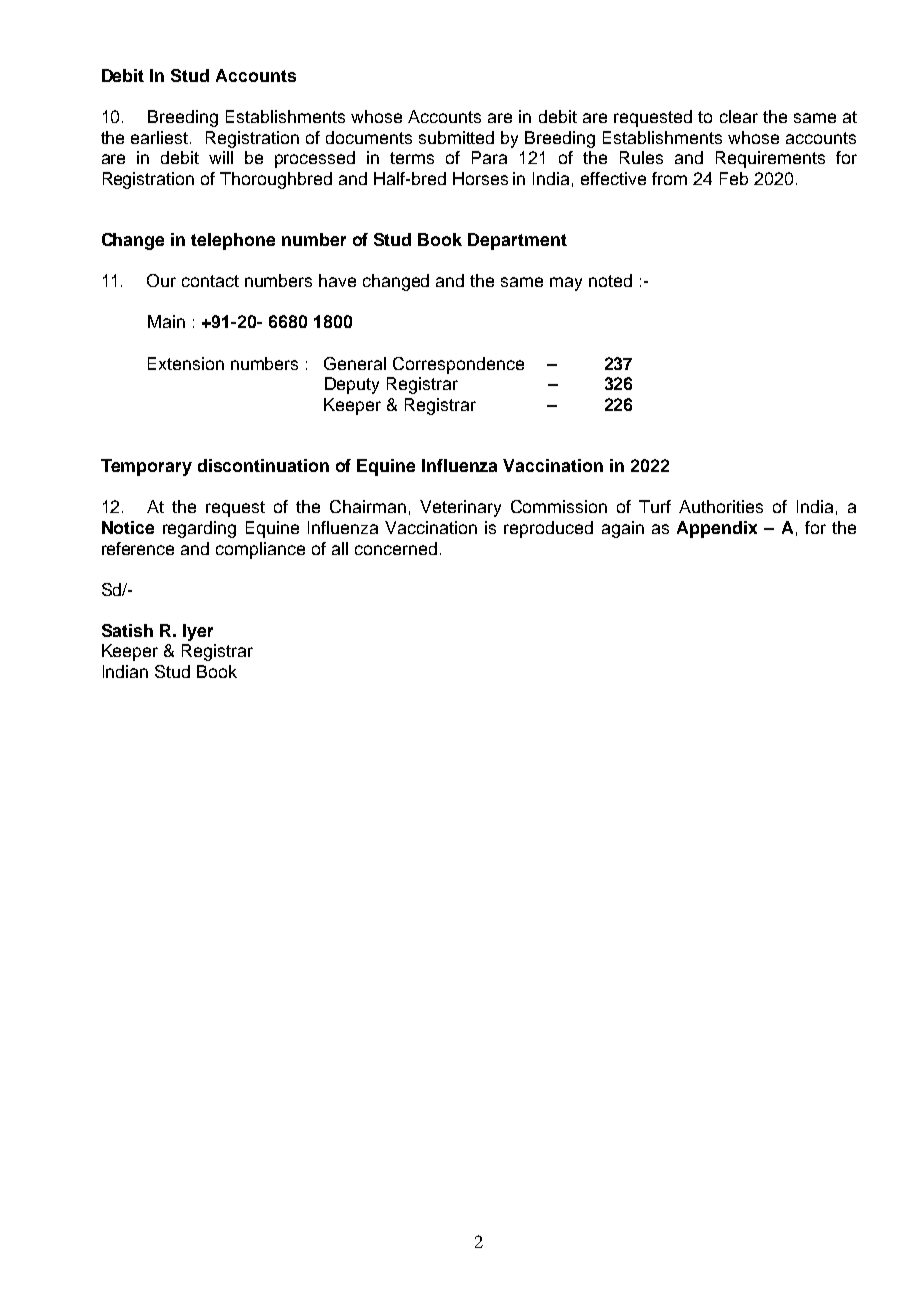 Image resolution: width=924 pixels, height=1308 pixels. I want to click on may, so click(566, 284).
